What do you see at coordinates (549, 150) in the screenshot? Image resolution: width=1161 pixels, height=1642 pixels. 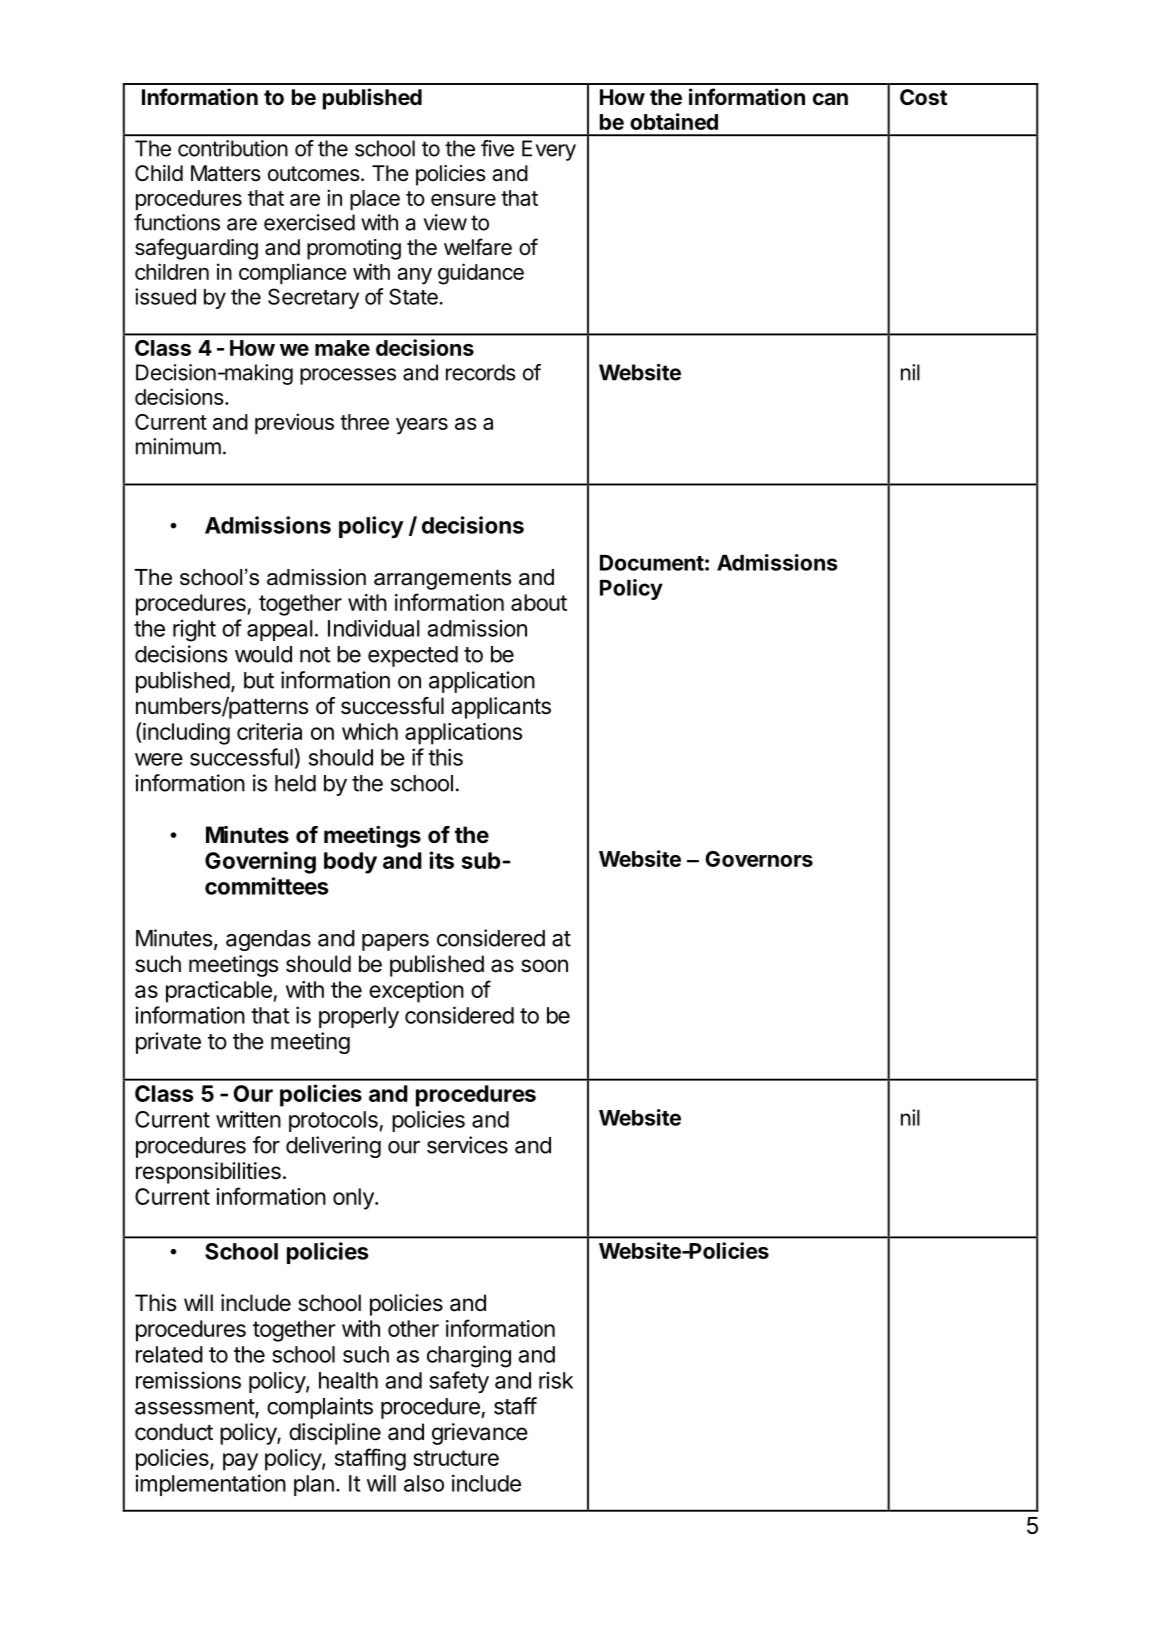 I see `Every` at bounding box center [549, 150].
